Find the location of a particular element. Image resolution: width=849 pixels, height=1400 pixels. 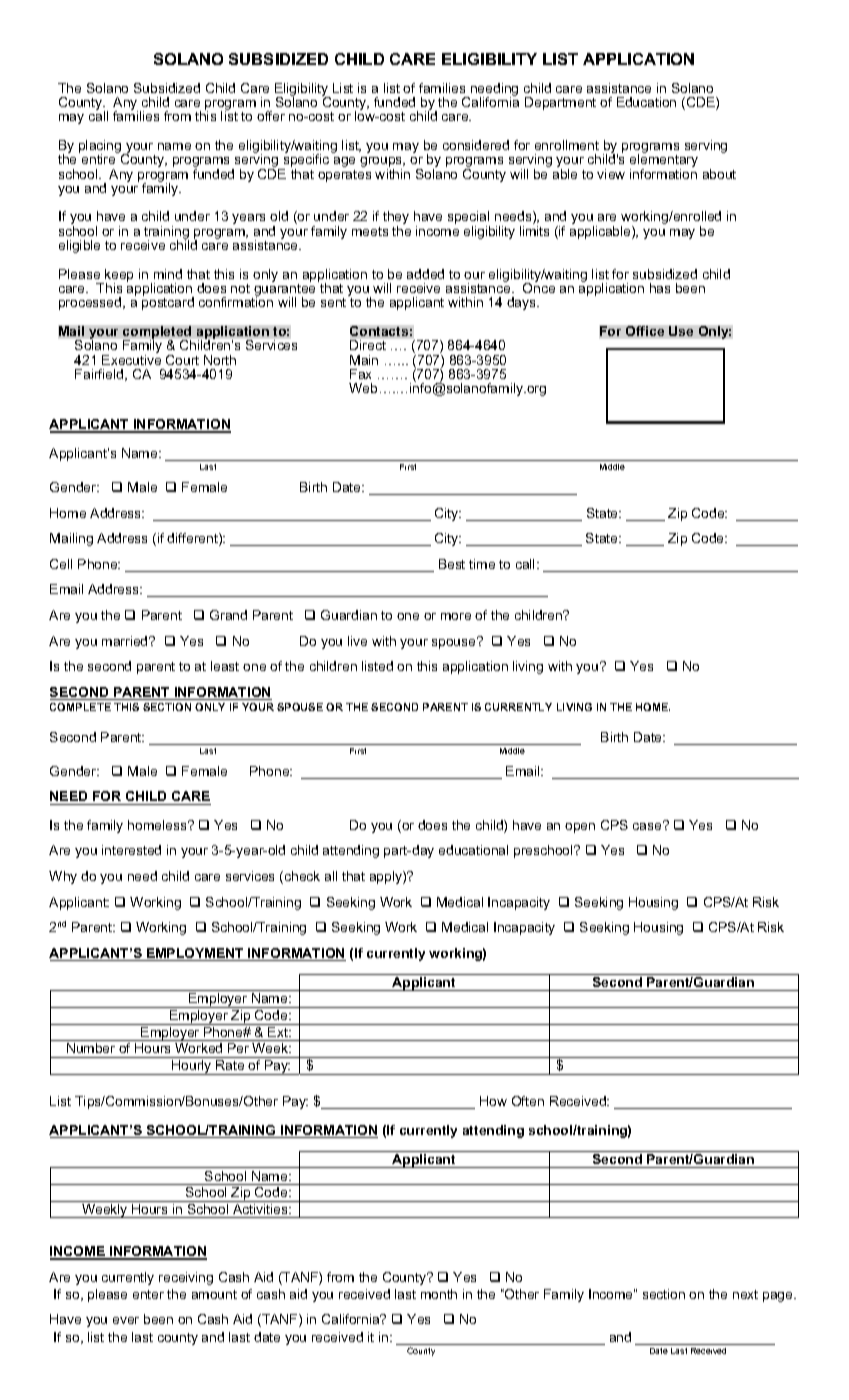

enter is located at coordinates (148, 1294).
